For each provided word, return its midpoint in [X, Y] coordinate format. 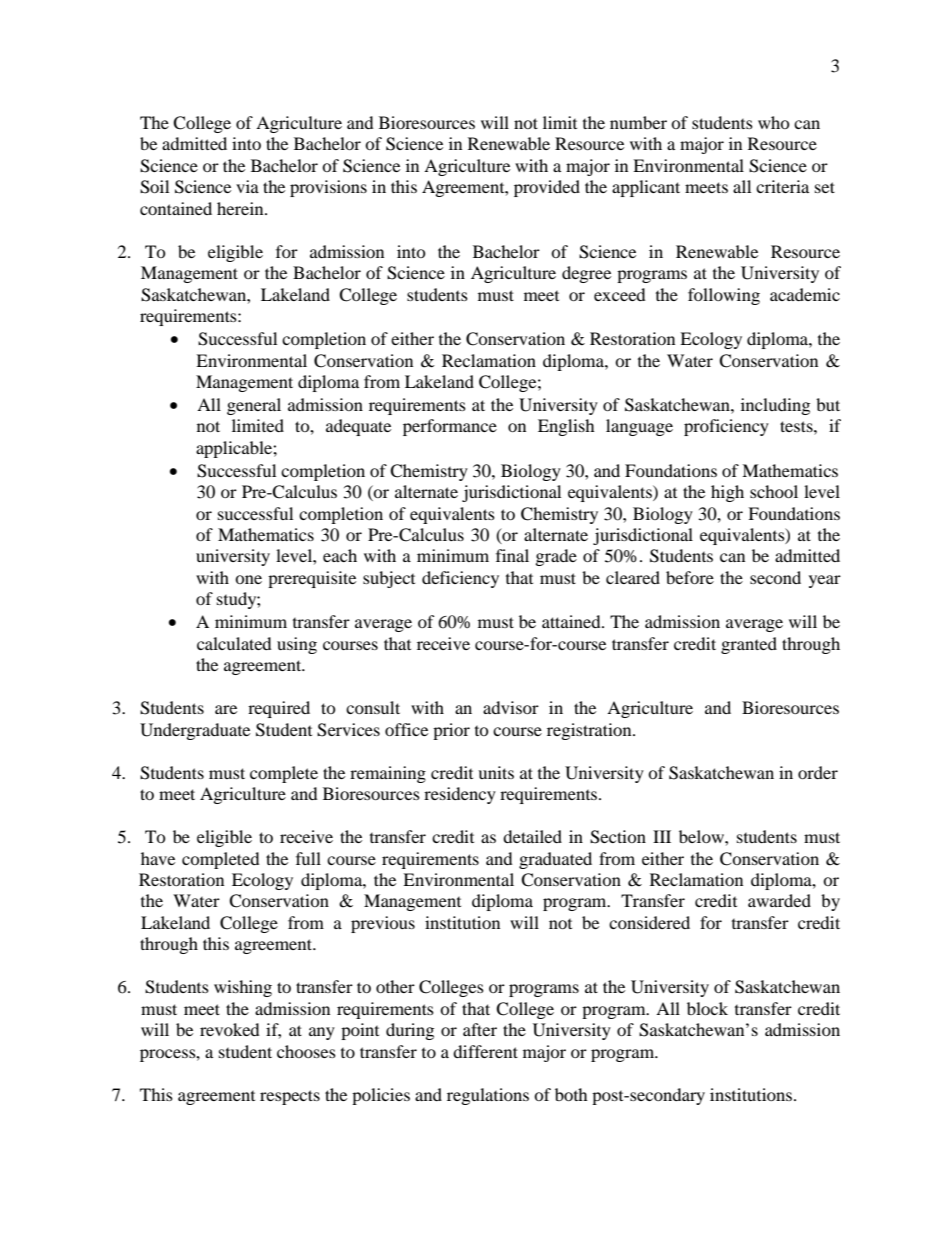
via [247, 186]
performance [450, 427]
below [702, 836]
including [775, 406]
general [254, 406]
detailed [532, 836]
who [774, 122]
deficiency [460, 579]
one [248, 579]
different [485, 1051]
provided [547, 188]
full [308, 858]
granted [749, 645]
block [707, 1008]
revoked [230, 1029]
